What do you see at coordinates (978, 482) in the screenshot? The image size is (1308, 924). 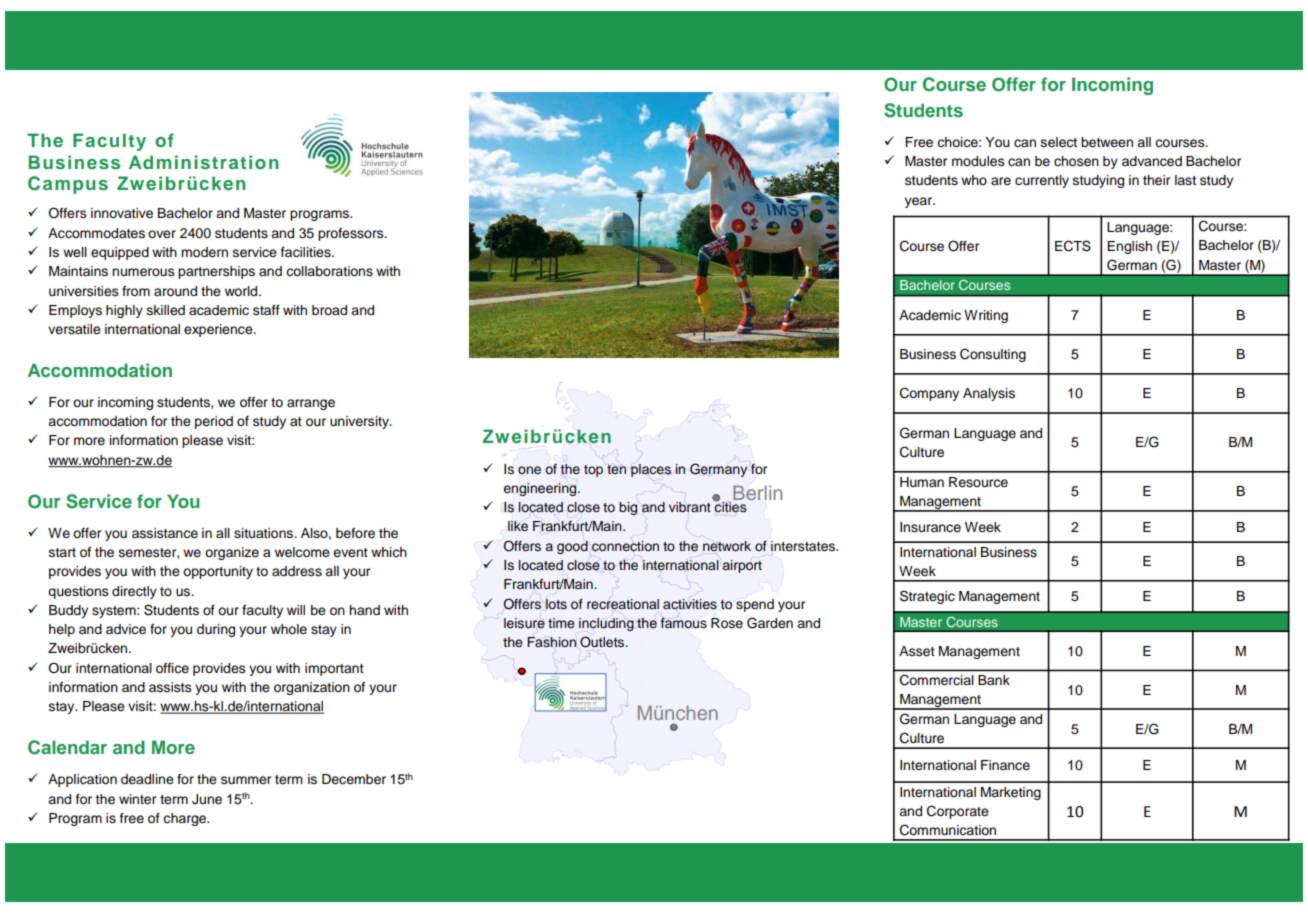 I see `Resource` at bounding box center [978, 482].
